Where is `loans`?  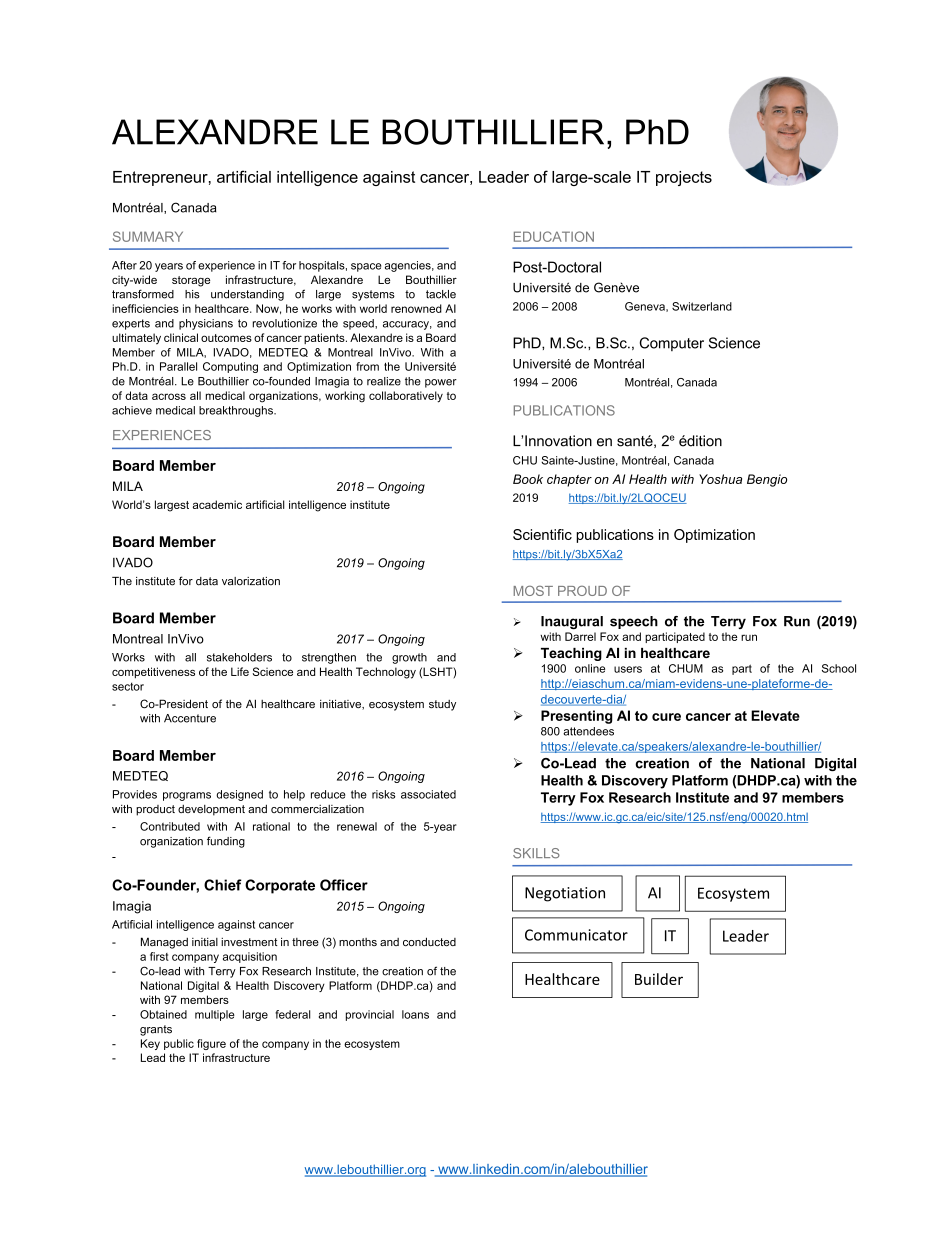 loans is located at coordinates (415, 1014).
